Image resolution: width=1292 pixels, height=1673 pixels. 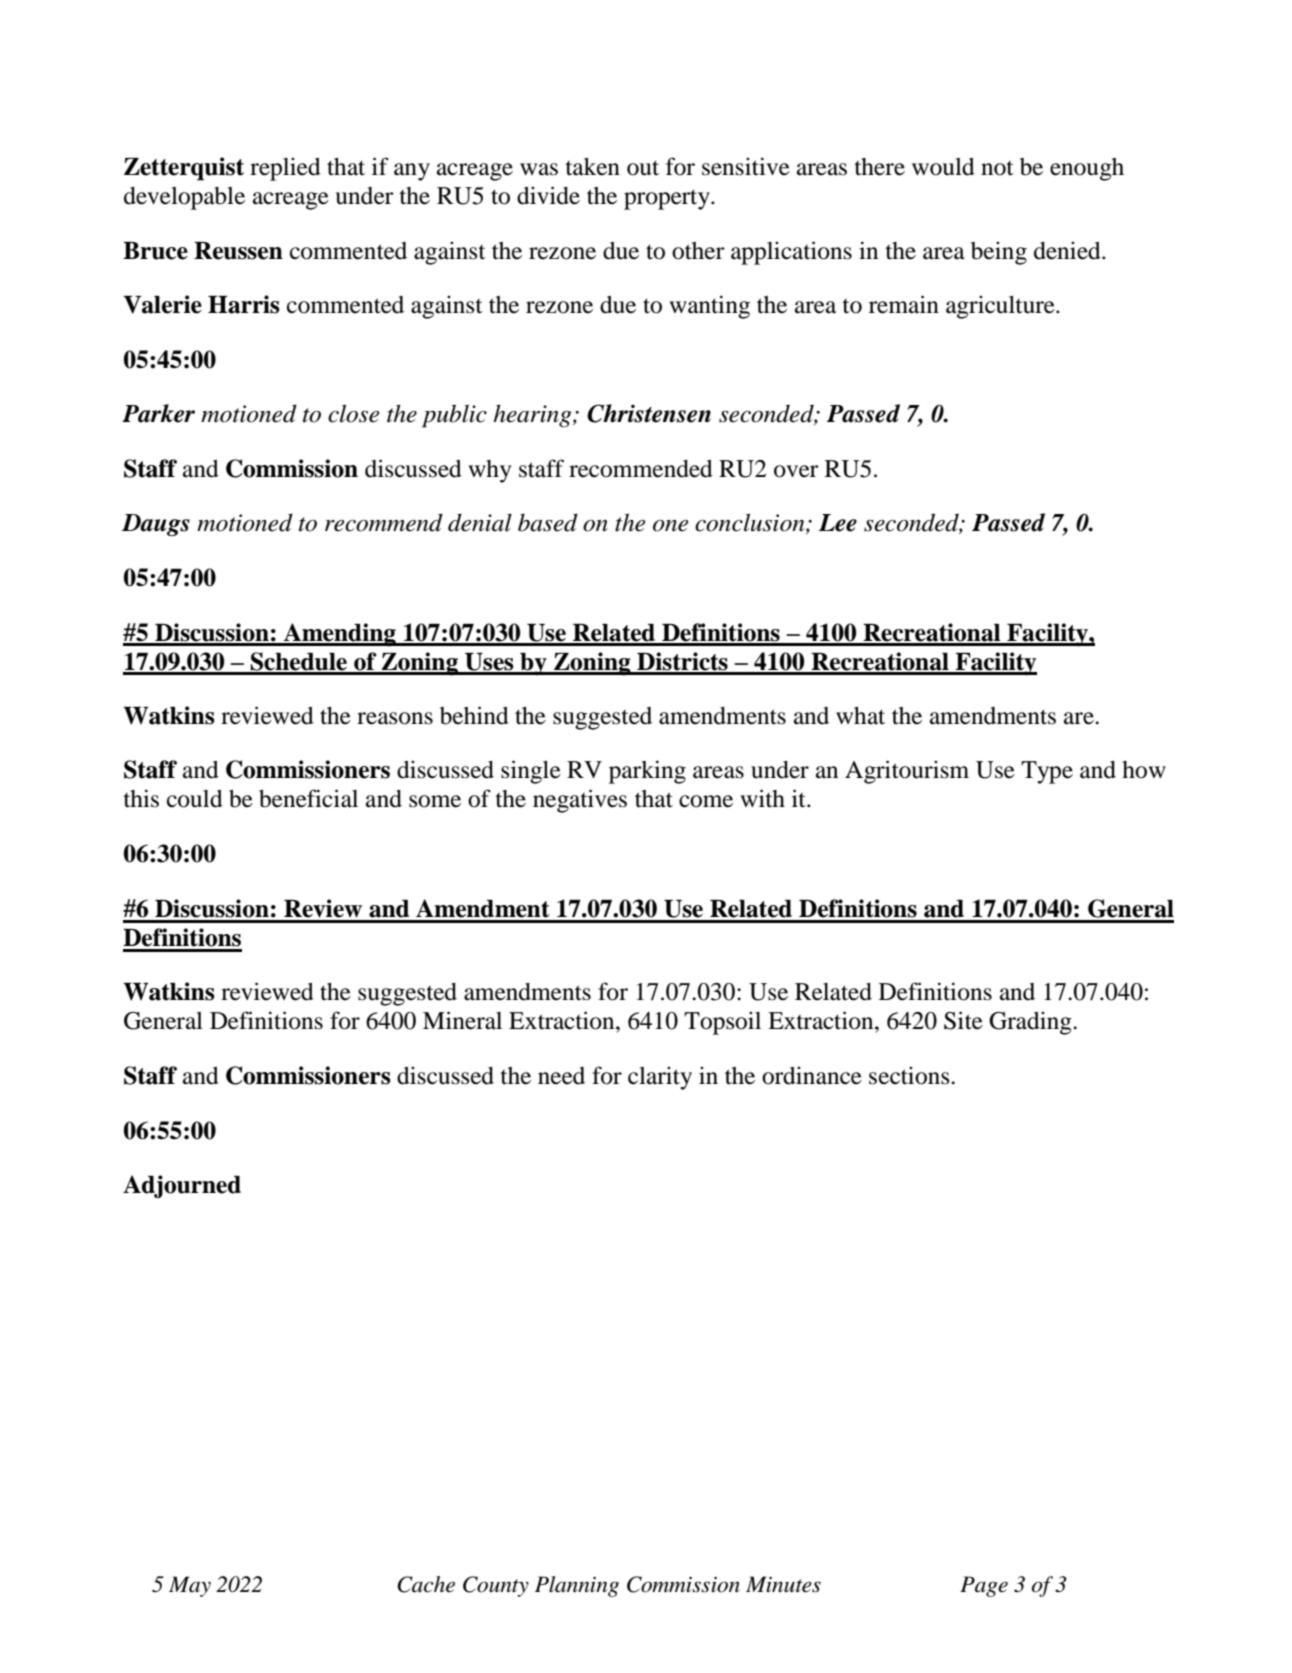 I want to click on Page, so click(x=984, y=1586).
